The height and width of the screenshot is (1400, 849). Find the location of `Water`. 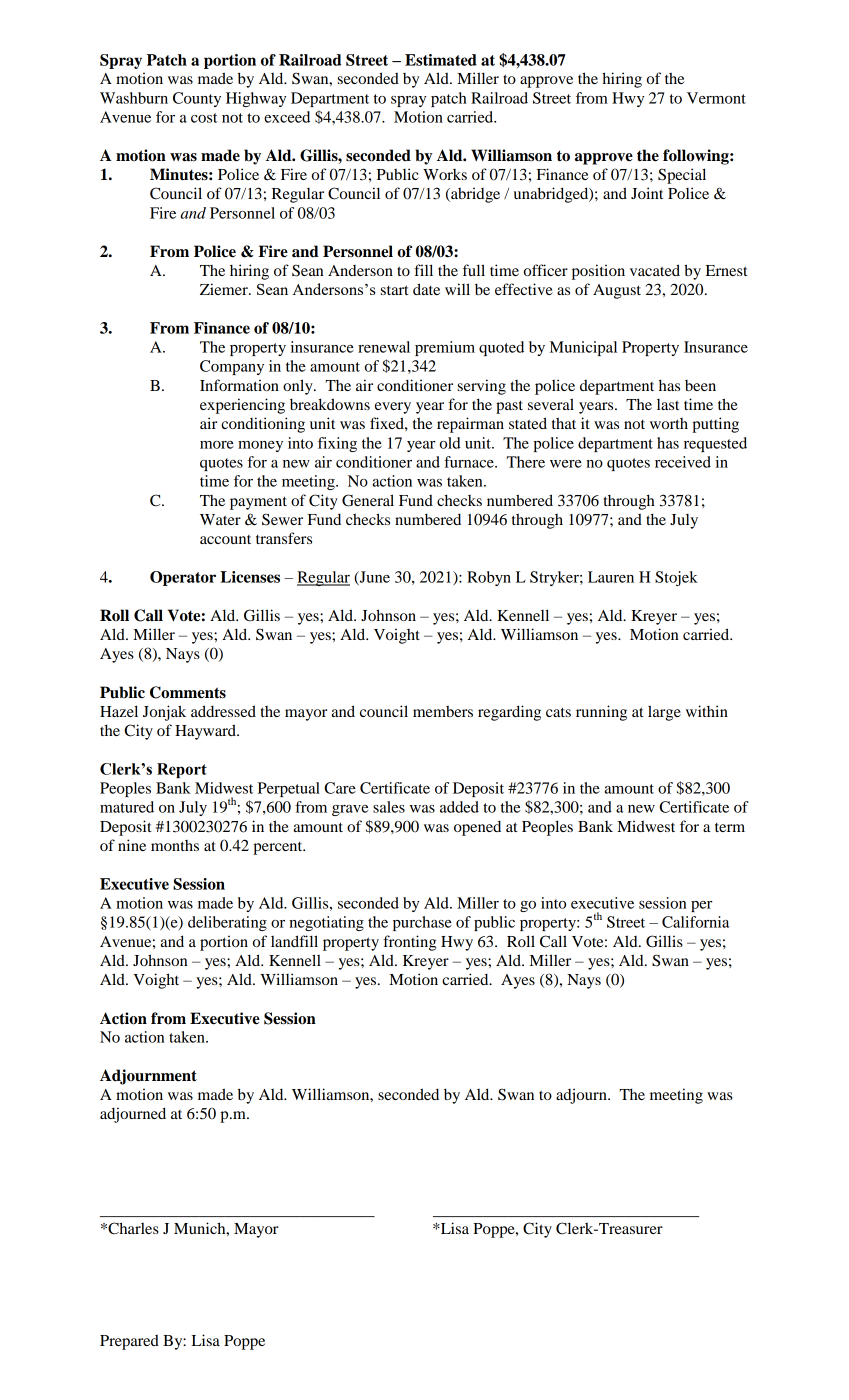

Water is located at coordinates (220, 519).
